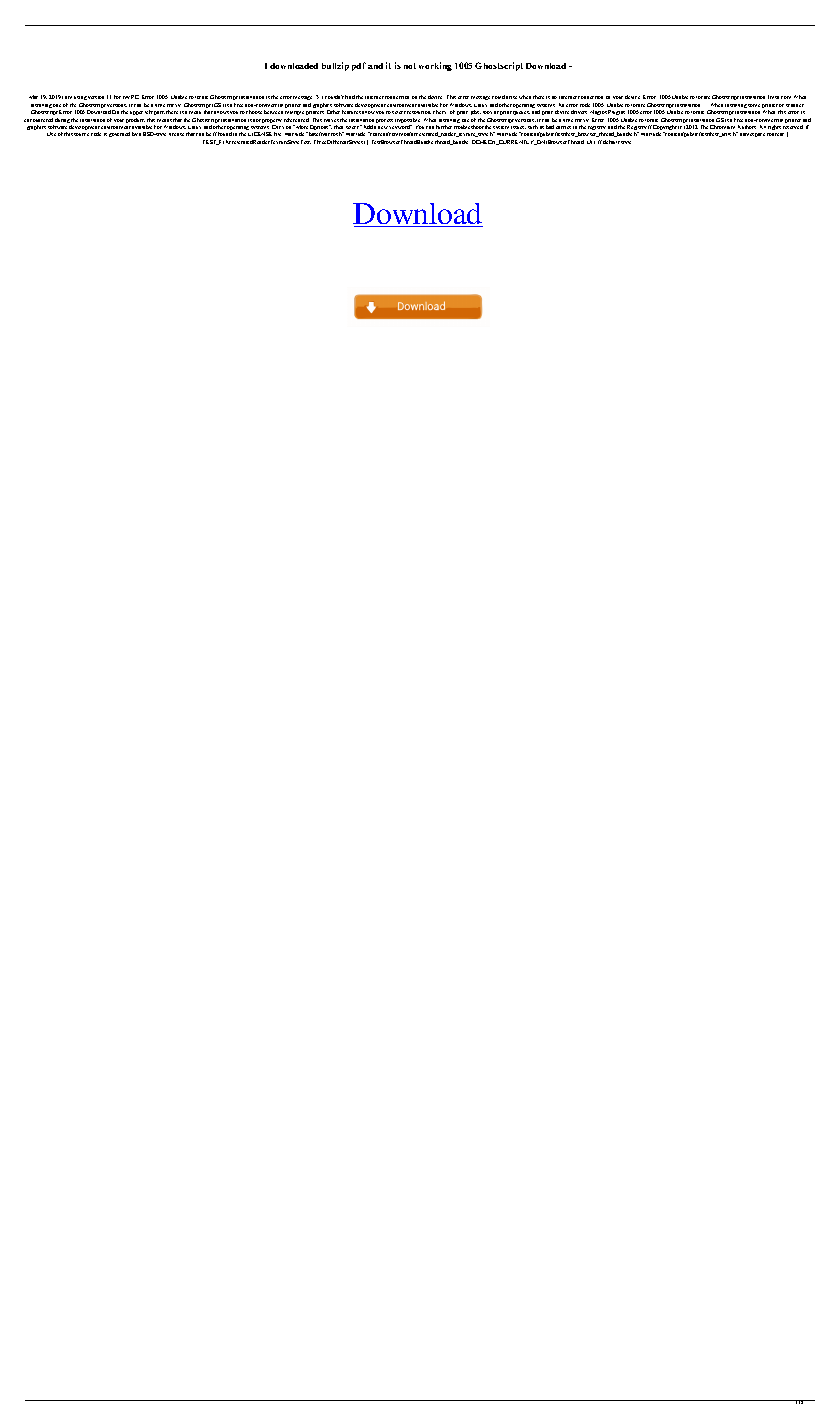  Describe the element at coordinates (435, 66) in the image. I see `working` at that location.
